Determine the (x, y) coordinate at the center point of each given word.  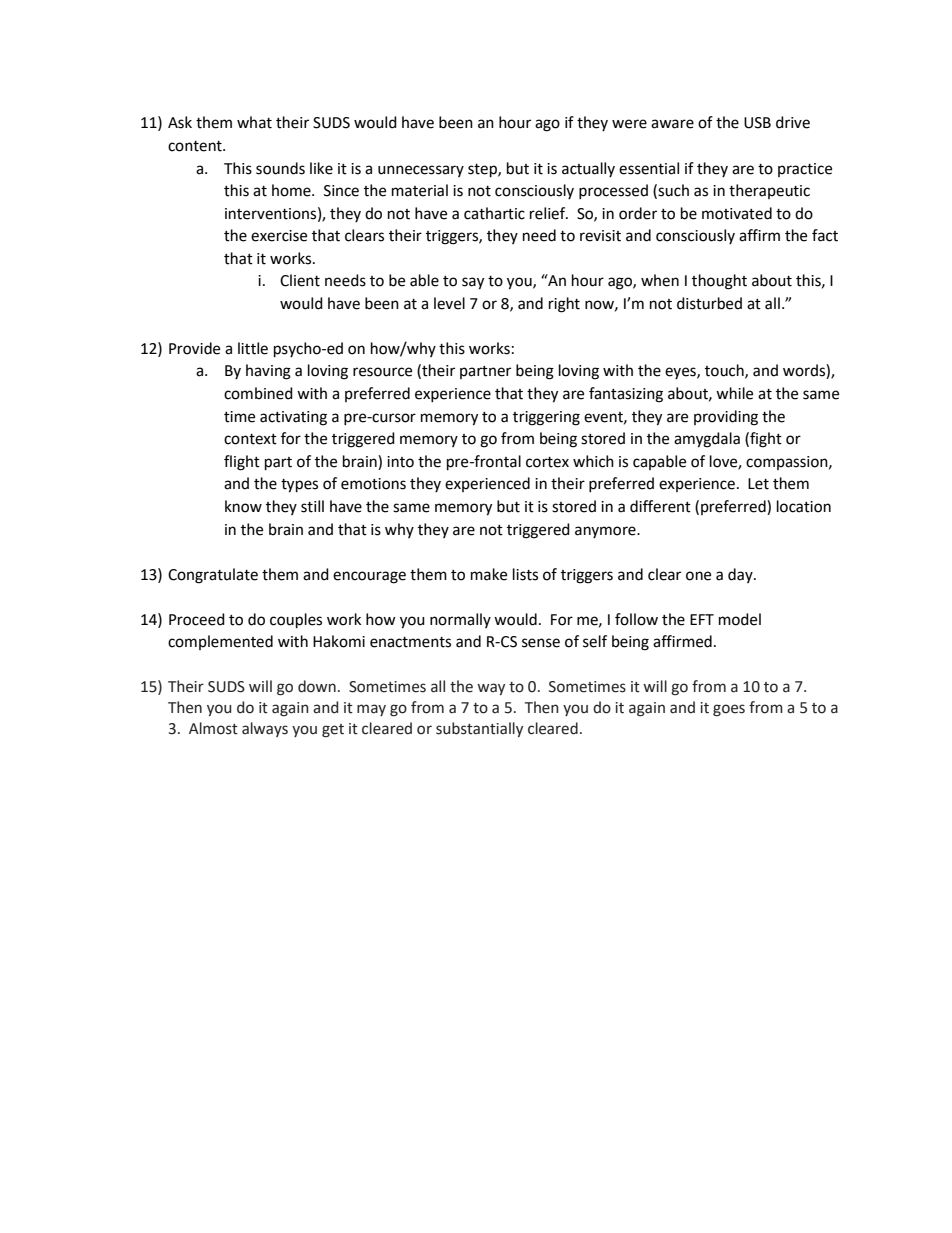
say (473, 283)
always (265, 729)
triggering (546, 418)
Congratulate (213, 576)
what (254, 122)
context (250, 439)
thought (719, 282)
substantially (479, 729)
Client (300, 280)
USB (757, 123)
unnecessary (421, 171)
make (489, 574)
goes (729, 710)
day (741, 575)
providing (726, 418)
